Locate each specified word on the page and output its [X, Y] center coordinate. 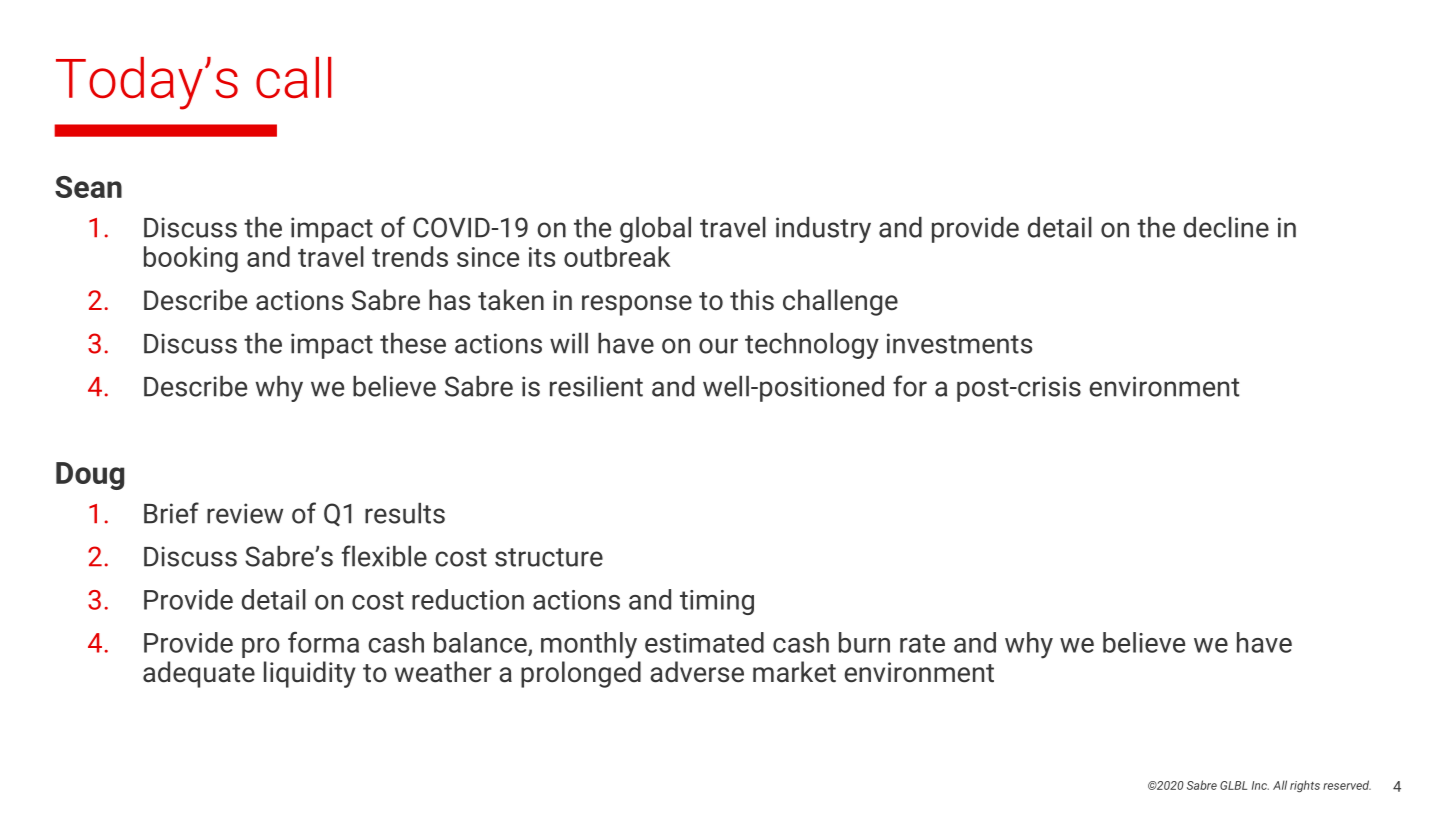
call [293, 77]
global [655, 230]
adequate [199, 674]
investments [959, 343]
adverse [697, 672]
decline [1226, 227]
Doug [90, 476]
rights [1305, 786]
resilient [596, 386]
